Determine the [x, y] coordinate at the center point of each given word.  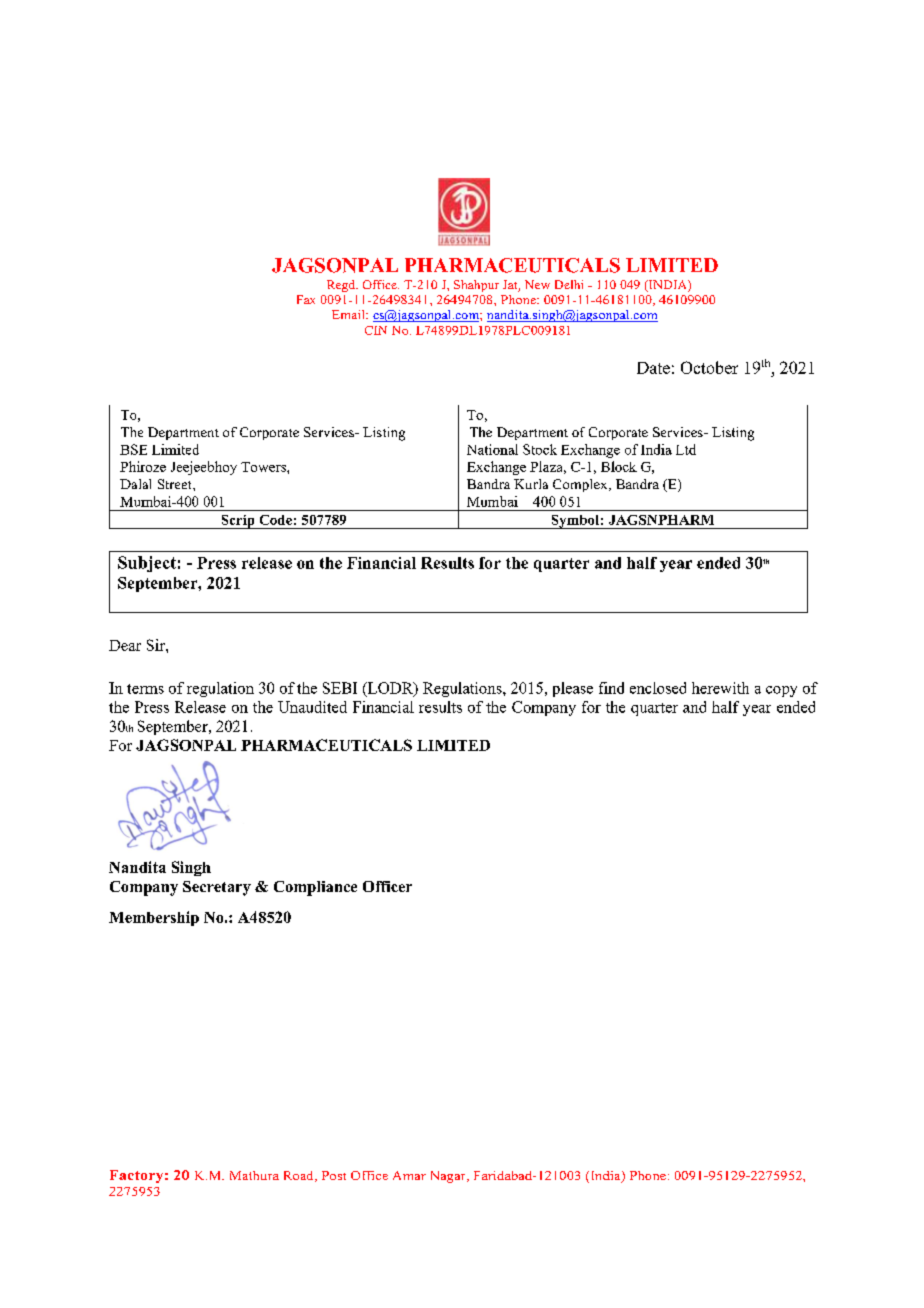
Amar [409, 1175]
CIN [376, 330]
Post [334, 1175]
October [709, 367]
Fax [306, 299]
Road [300, 1176]
